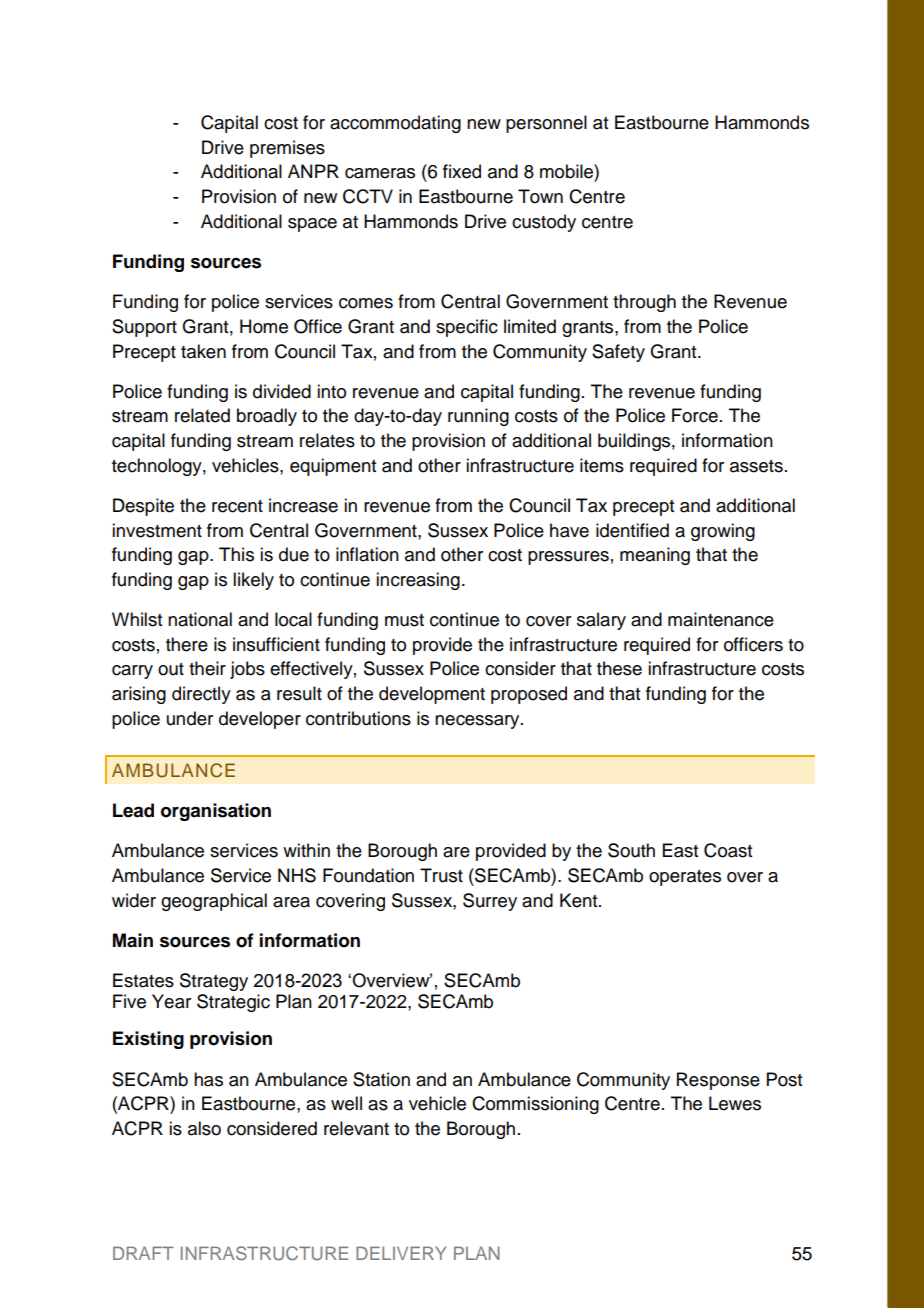 The height and width of the screenshot is (1308, 924). I want to click on running, so click(478, 417).
